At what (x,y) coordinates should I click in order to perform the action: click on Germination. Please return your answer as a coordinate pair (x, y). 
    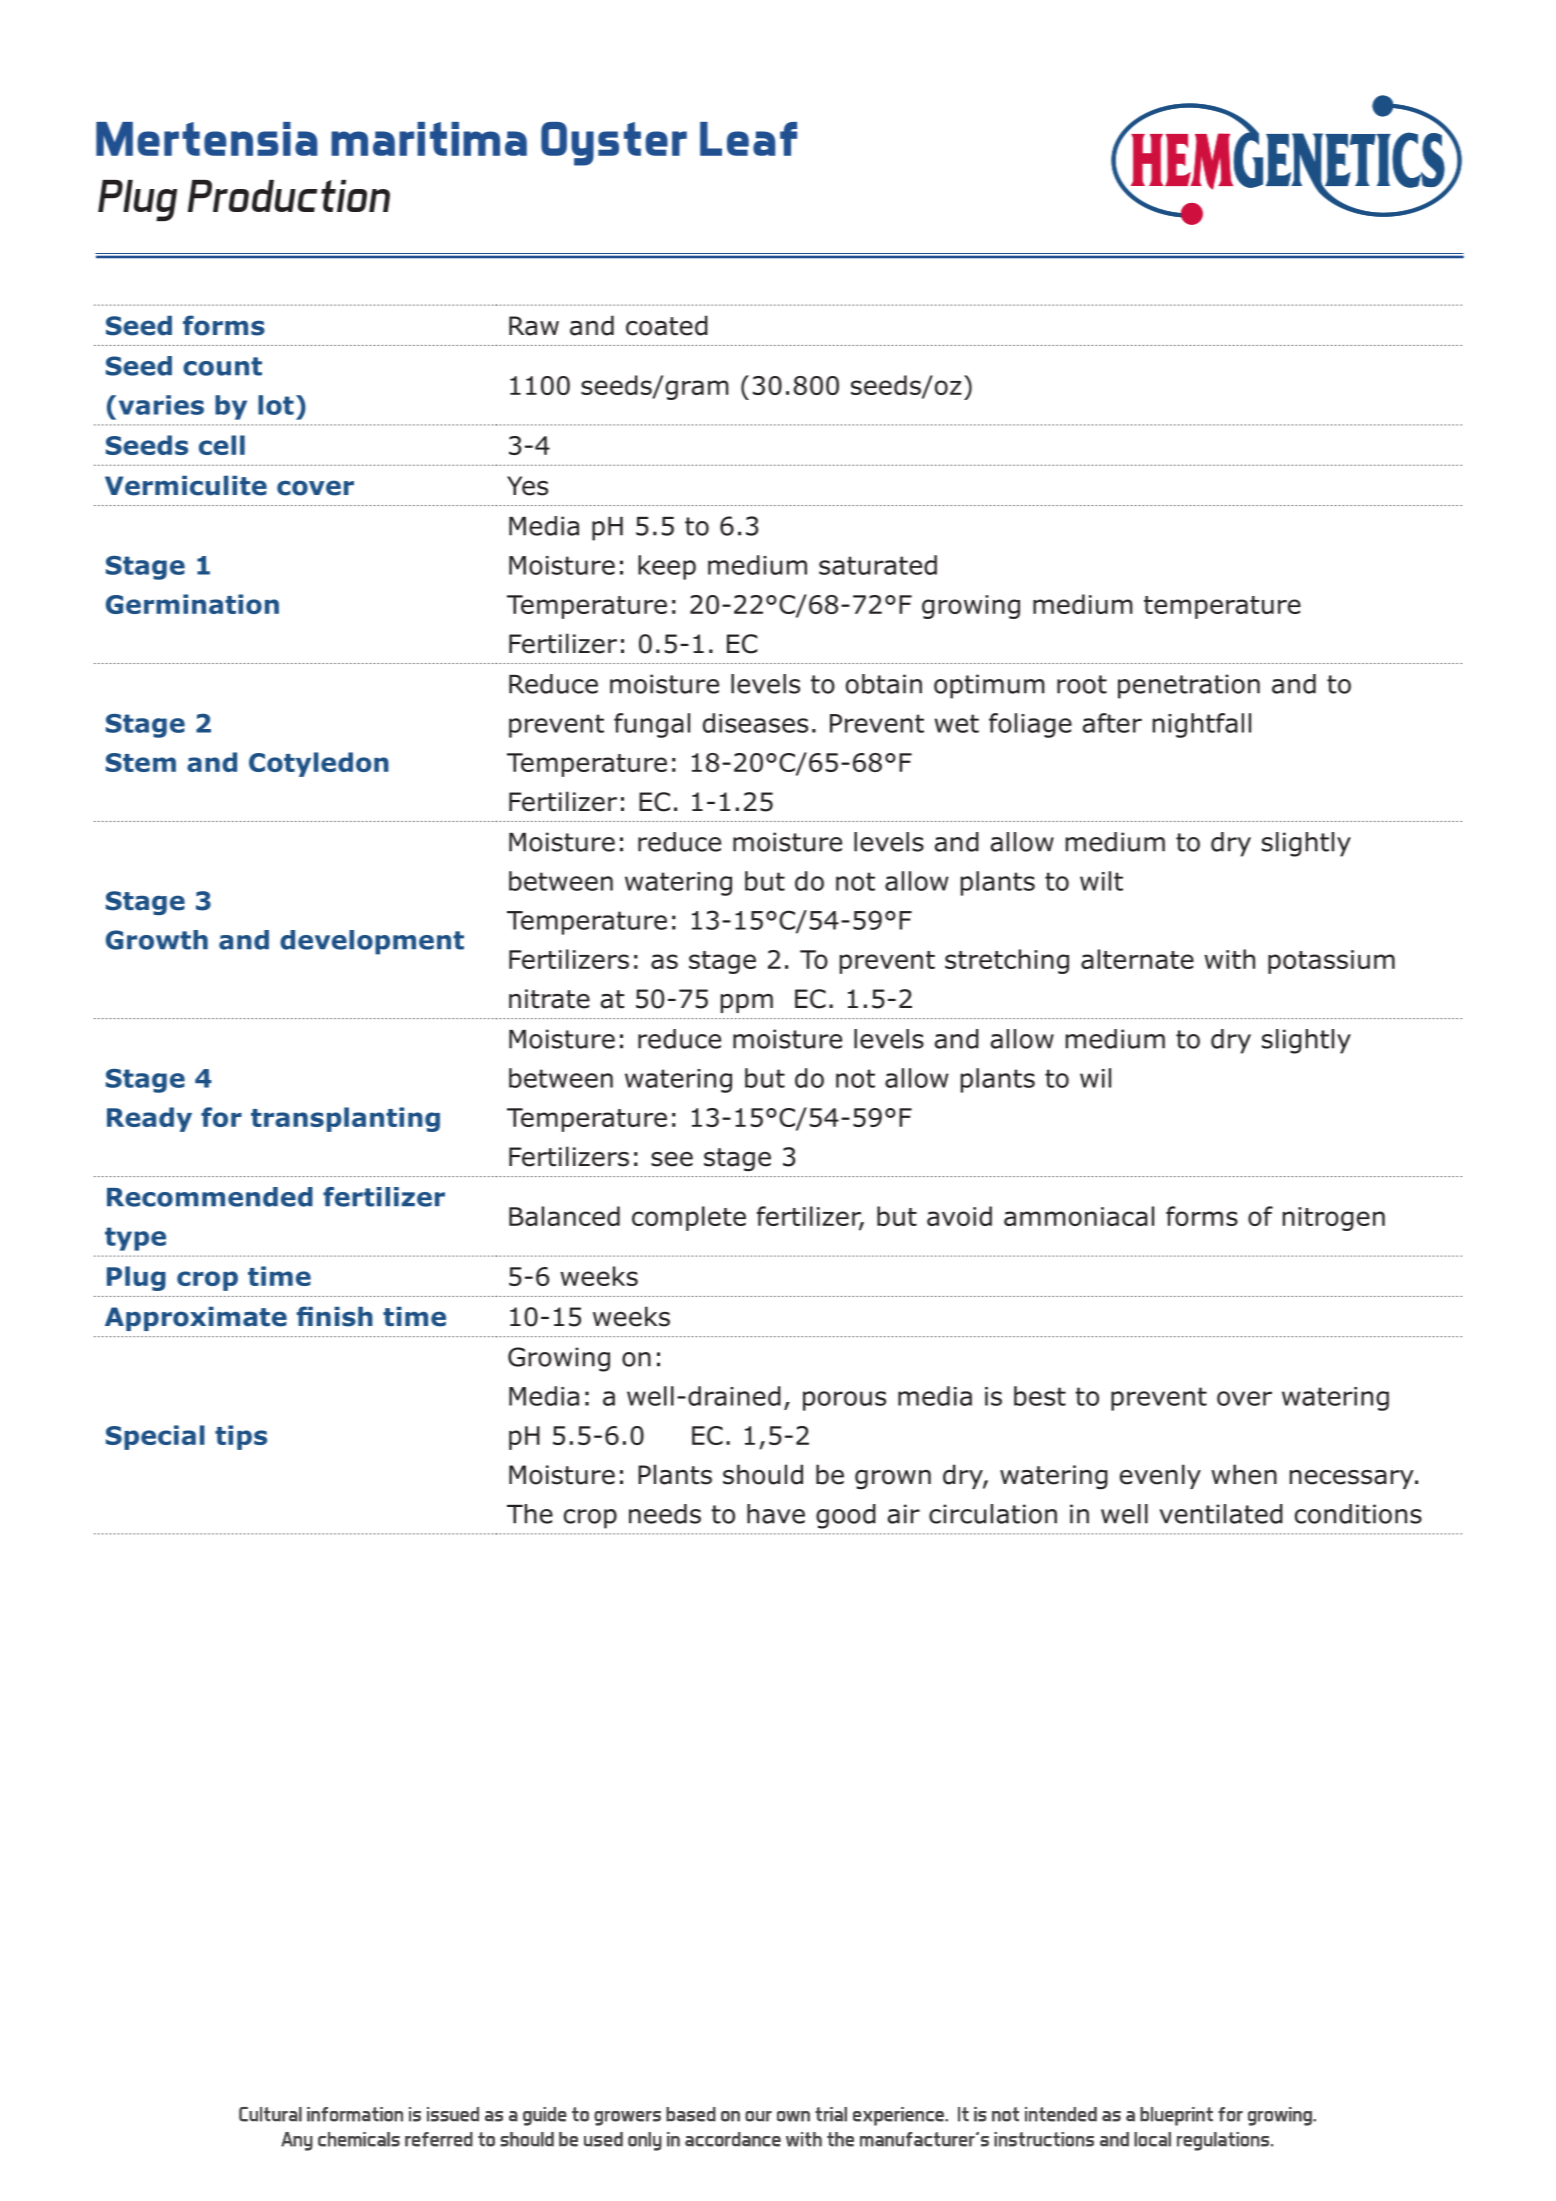
    Looking at the image, I should click on (192, 604).
